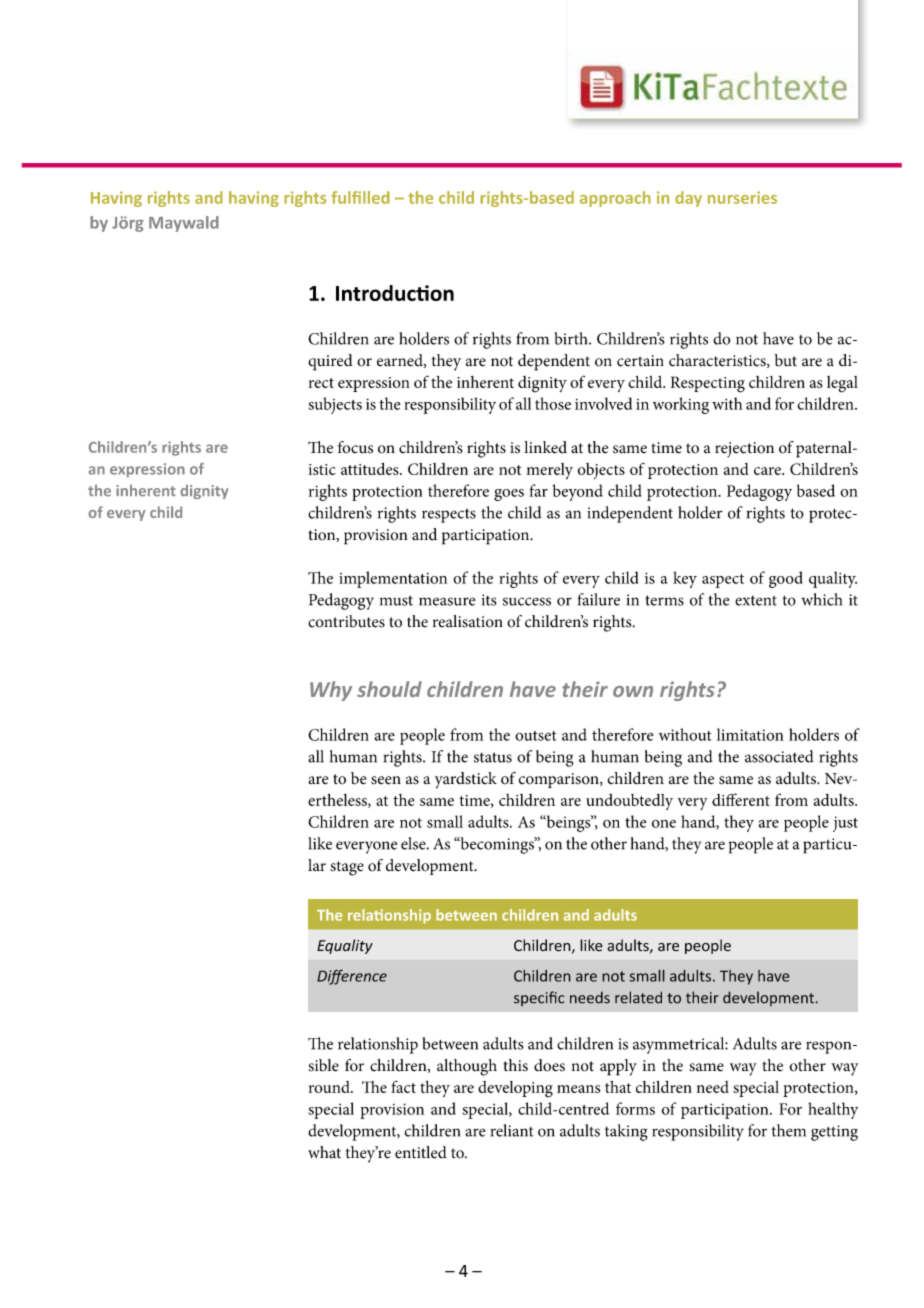  What do you see at coordinates (615, 199) in the document?
I see `approach` at bounding box center [615, 199].
